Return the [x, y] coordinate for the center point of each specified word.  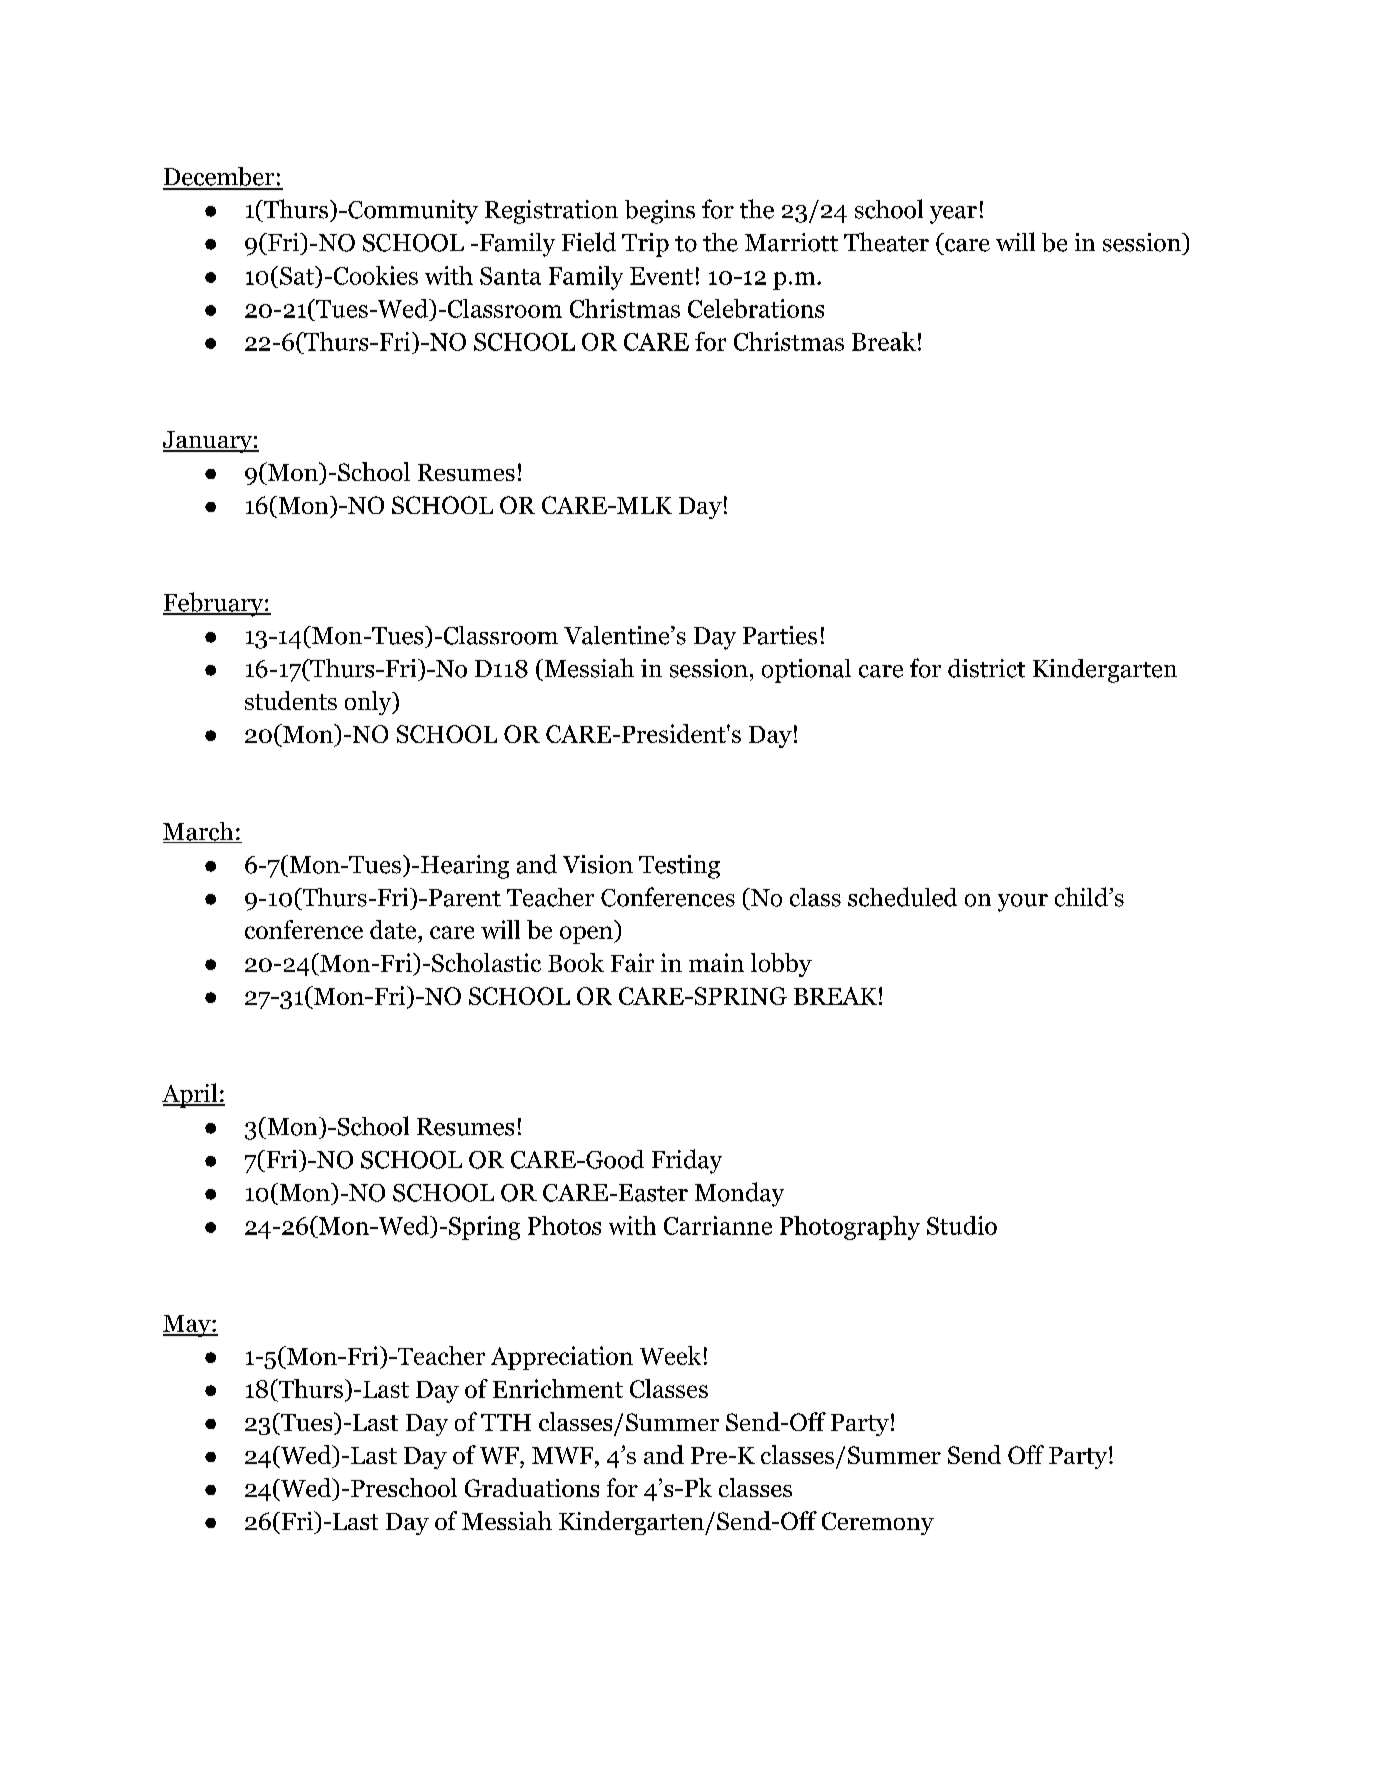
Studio [962, 1225]
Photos [564, 1225]
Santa [510, 276]
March [199, 832]
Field [589, 242]
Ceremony [878, 1523]
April [191, 1095]
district [986, 668]
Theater [886, 242]
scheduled [902, 897]
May [188, 1326]
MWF [564, 1455]
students [291, 700]
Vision [598, 864]
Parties [780, 635]
